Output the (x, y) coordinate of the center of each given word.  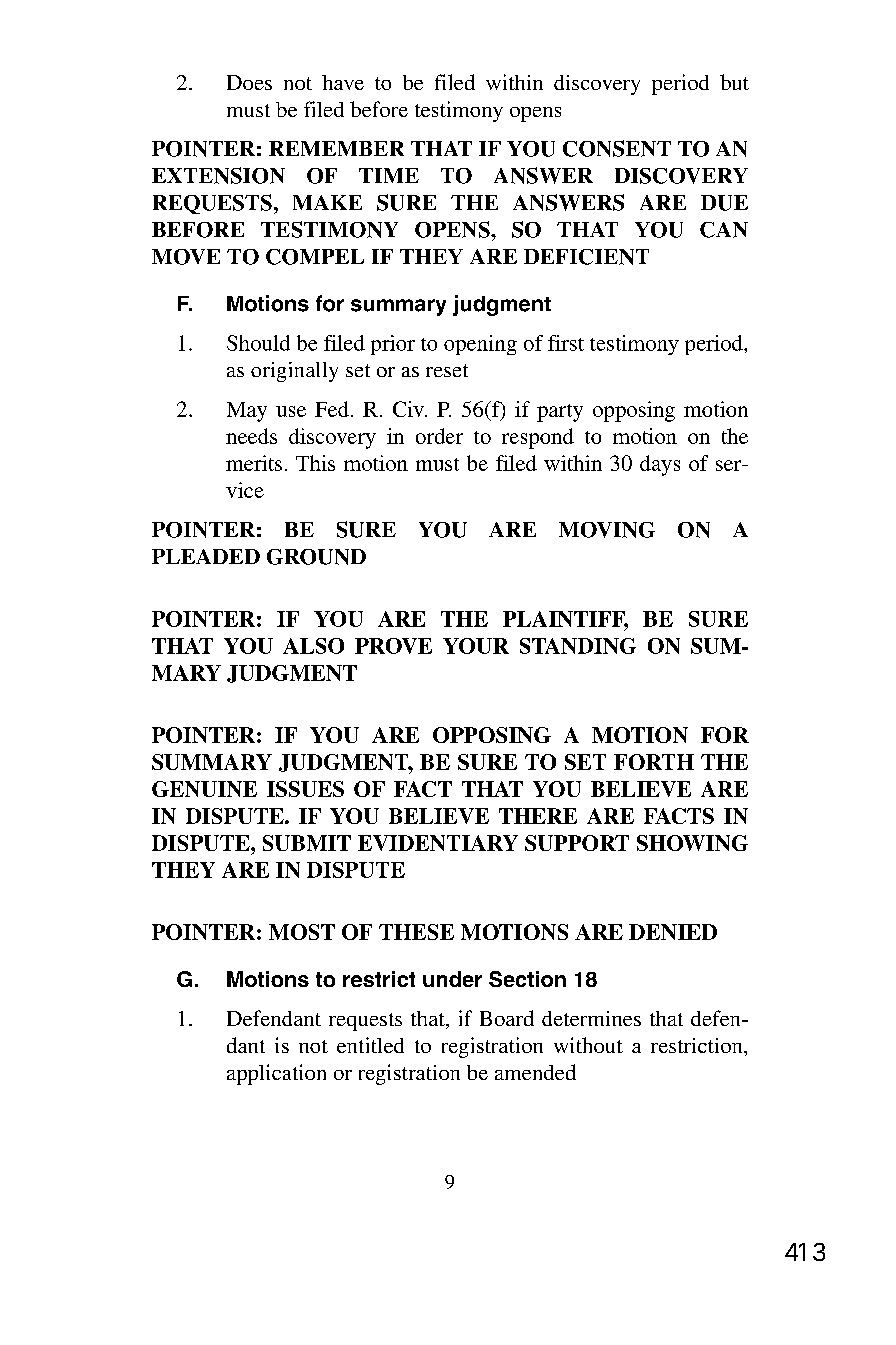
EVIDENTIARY (438, 843)
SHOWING (692, 843)
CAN (724, 230)
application (276, 1074)
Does (249, 82)
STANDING (578, 646)
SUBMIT (307, 843)
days (660, 465)
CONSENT (617, 148)
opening (480, 345)
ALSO (313, 646)
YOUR (476, 646)
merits (254, 463)
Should (258, 343)
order (439, 436)
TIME (389, 175)
